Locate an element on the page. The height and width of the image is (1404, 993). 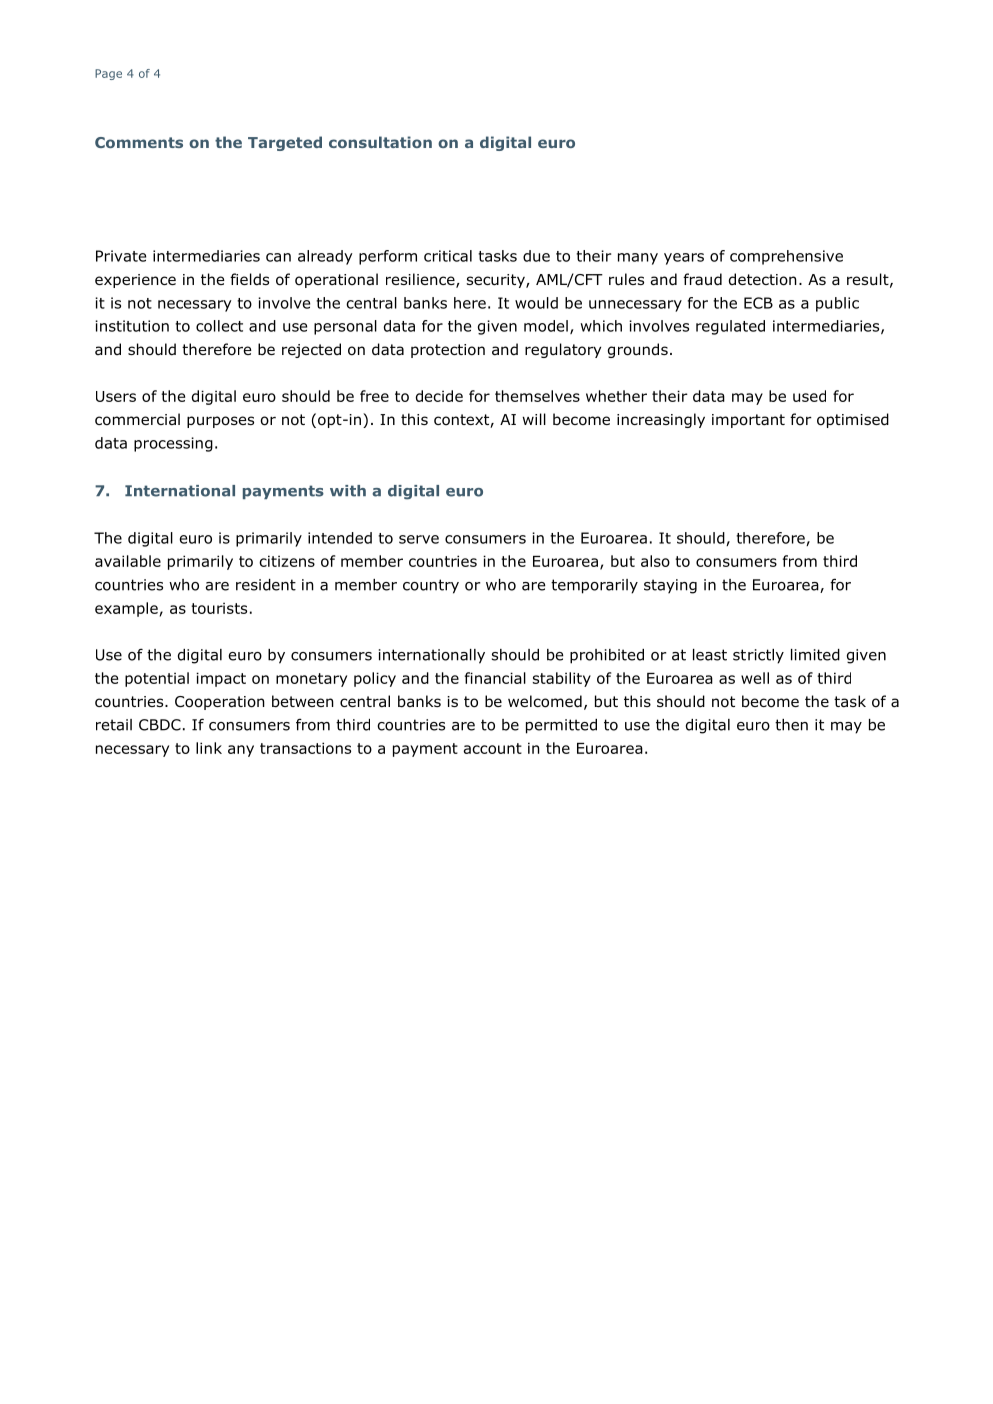
account is located at coordinates (493, 748).
